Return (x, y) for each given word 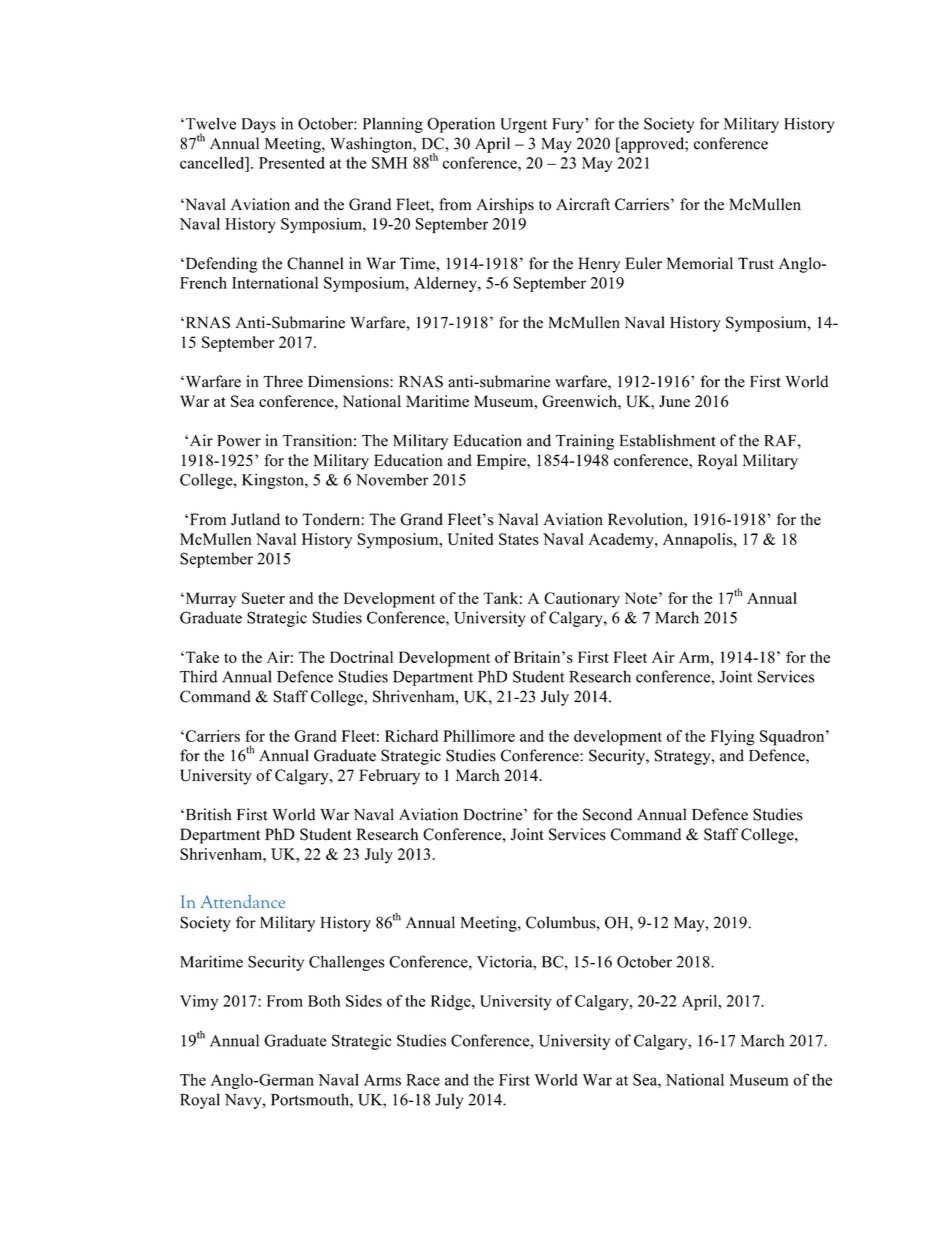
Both (324, 1001)
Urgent (523, 125)
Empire (502, 462)
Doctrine (494, 814)
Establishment (667, 440)
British (207, 814)
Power (239, 441)
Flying (732, 738)
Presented (292, 163)
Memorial (700, 263)
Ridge (452, 1003)
